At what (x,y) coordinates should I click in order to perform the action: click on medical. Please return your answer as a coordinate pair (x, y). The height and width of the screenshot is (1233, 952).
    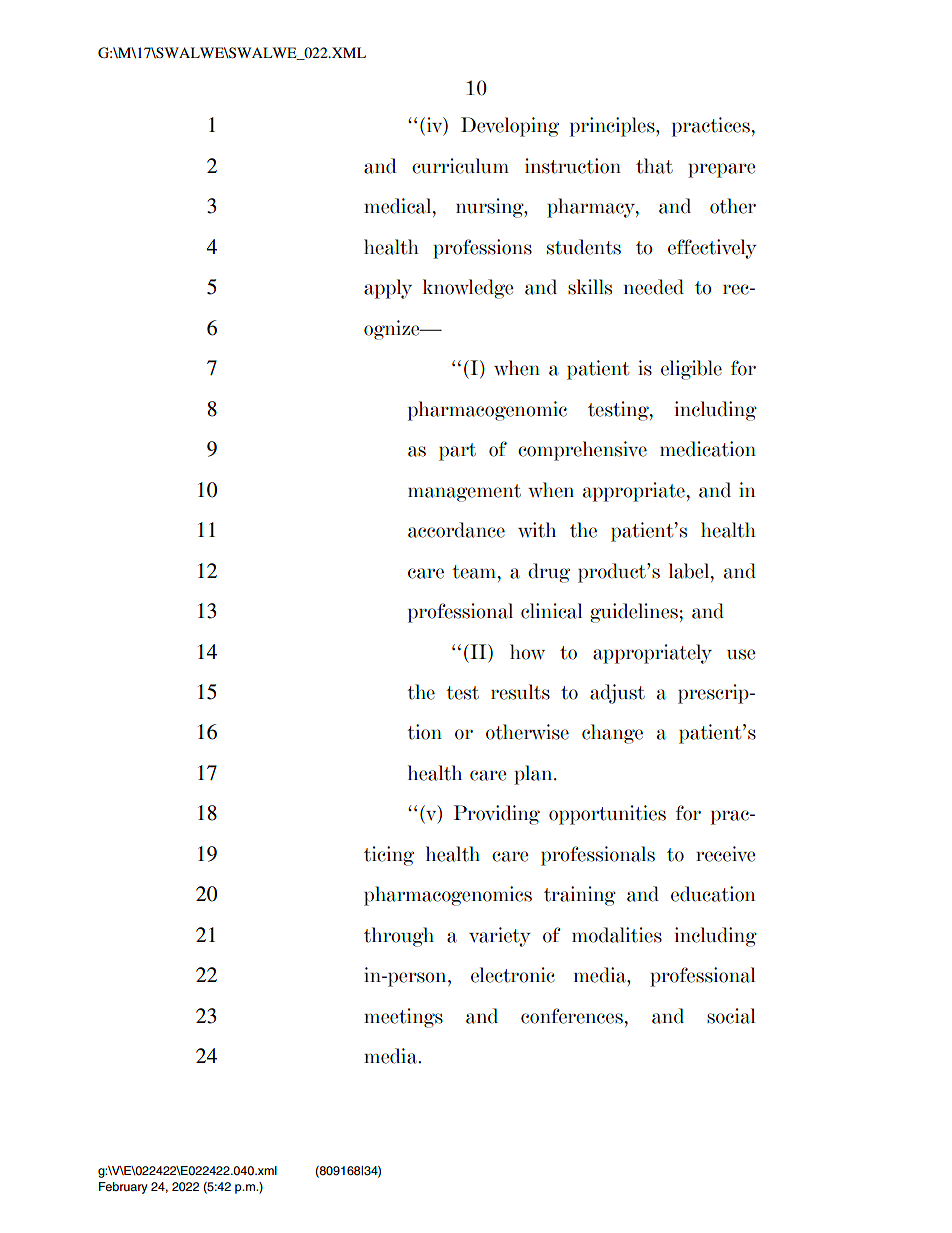
    Looking at the image, I should click on (399, 206).
